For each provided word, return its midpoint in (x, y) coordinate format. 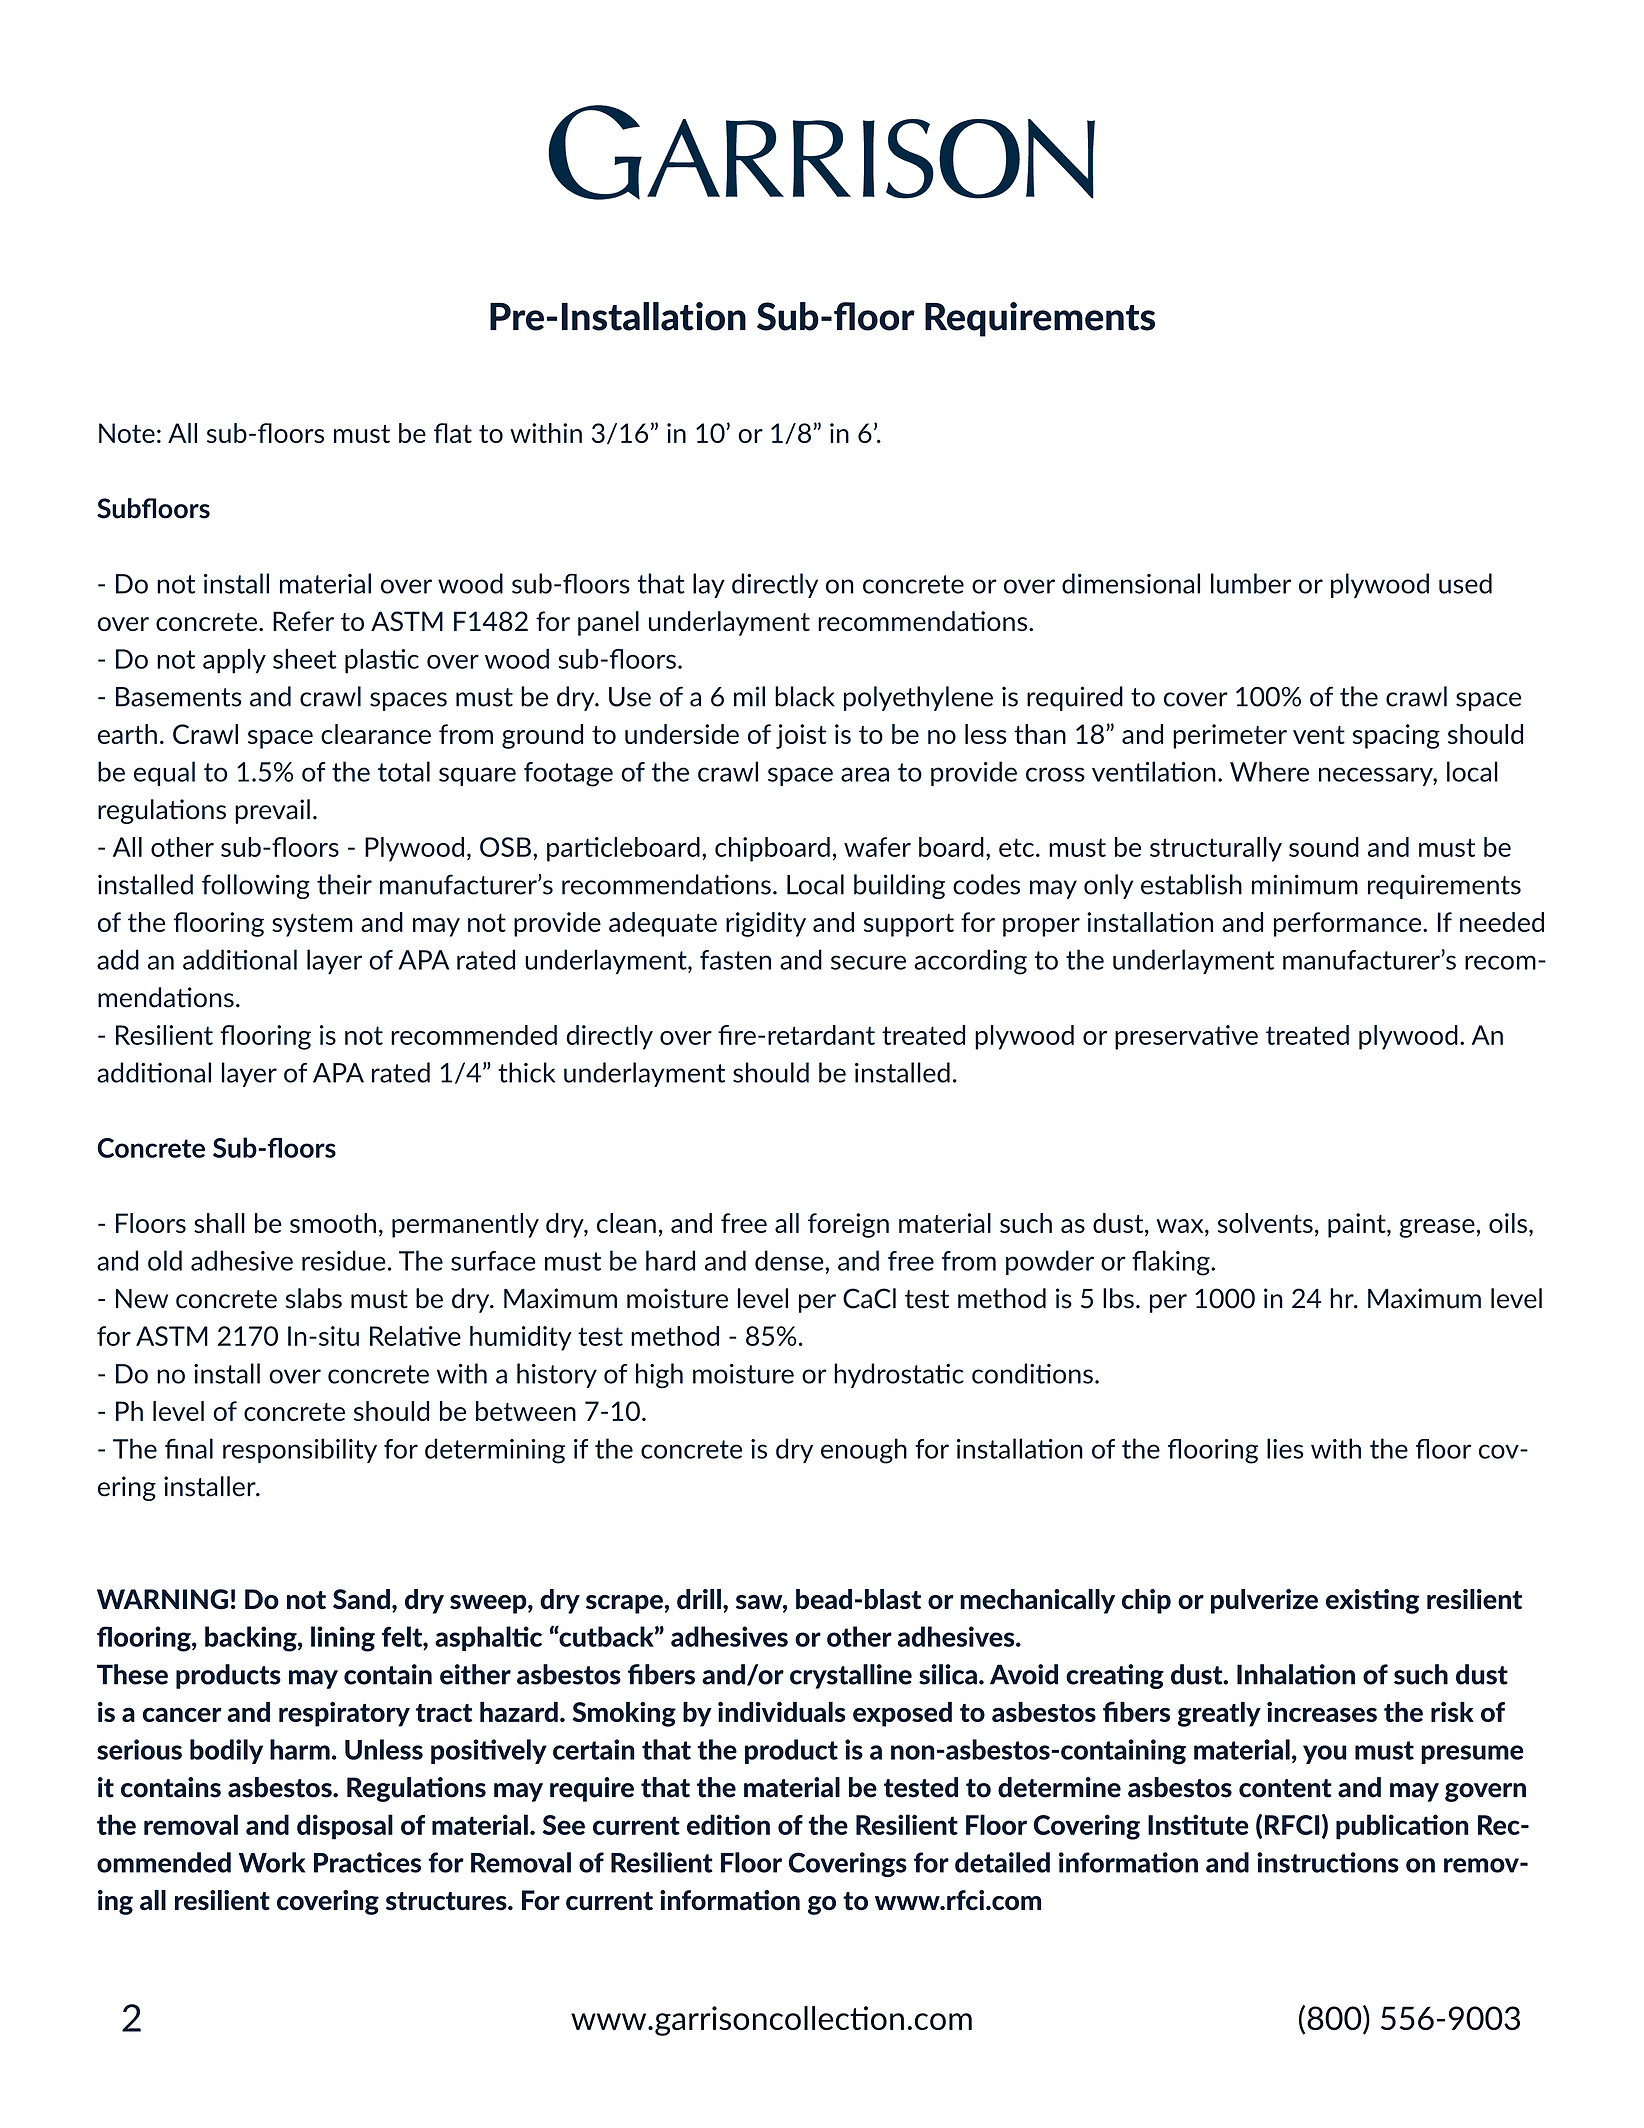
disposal (345, 1827)
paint (1358, 1225)
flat (453, 433)
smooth (333, 1223)
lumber (1251, 583)
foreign (848, 1225)
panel (608, 623)
